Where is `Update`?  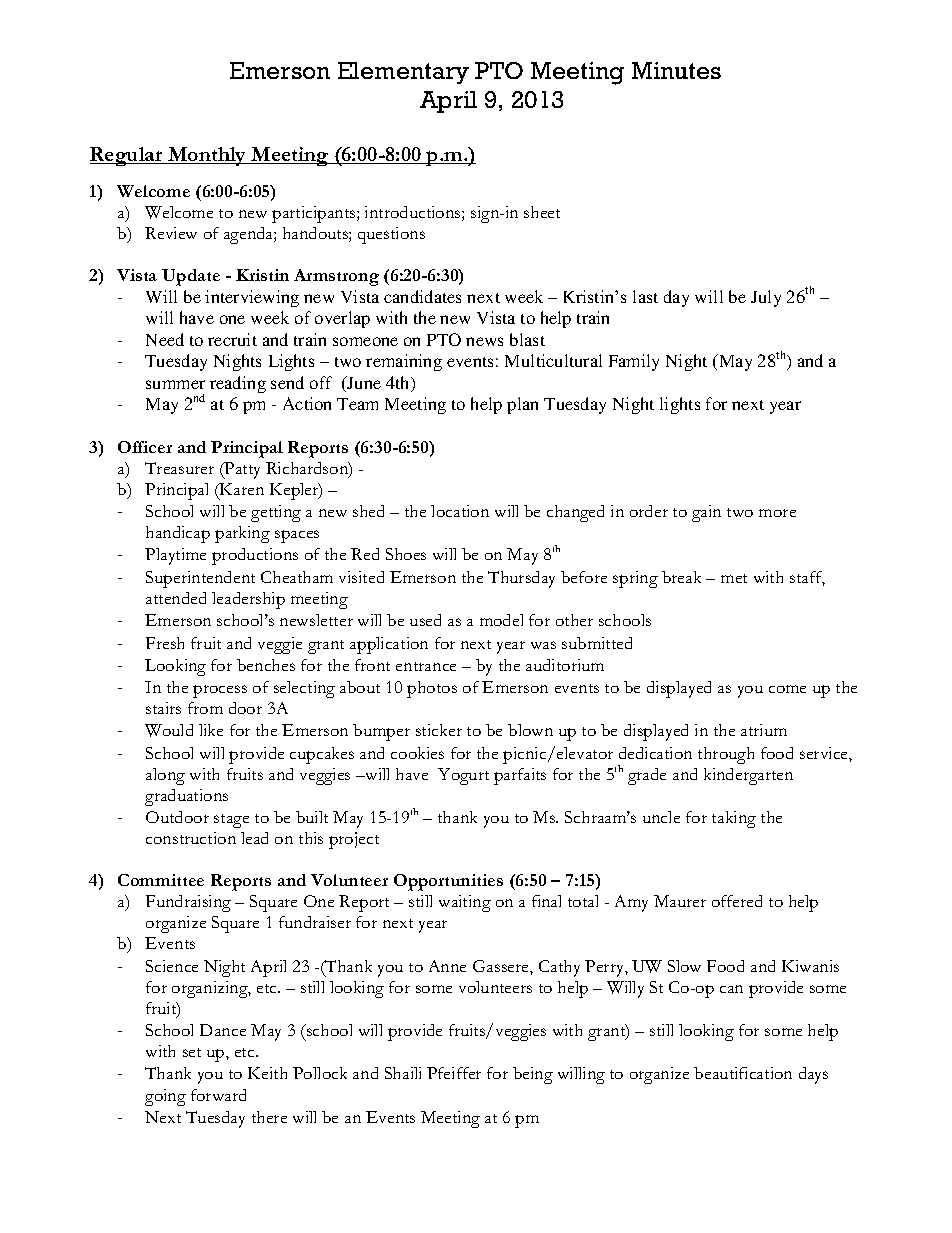
Update is located at coordinates (191, 277).
